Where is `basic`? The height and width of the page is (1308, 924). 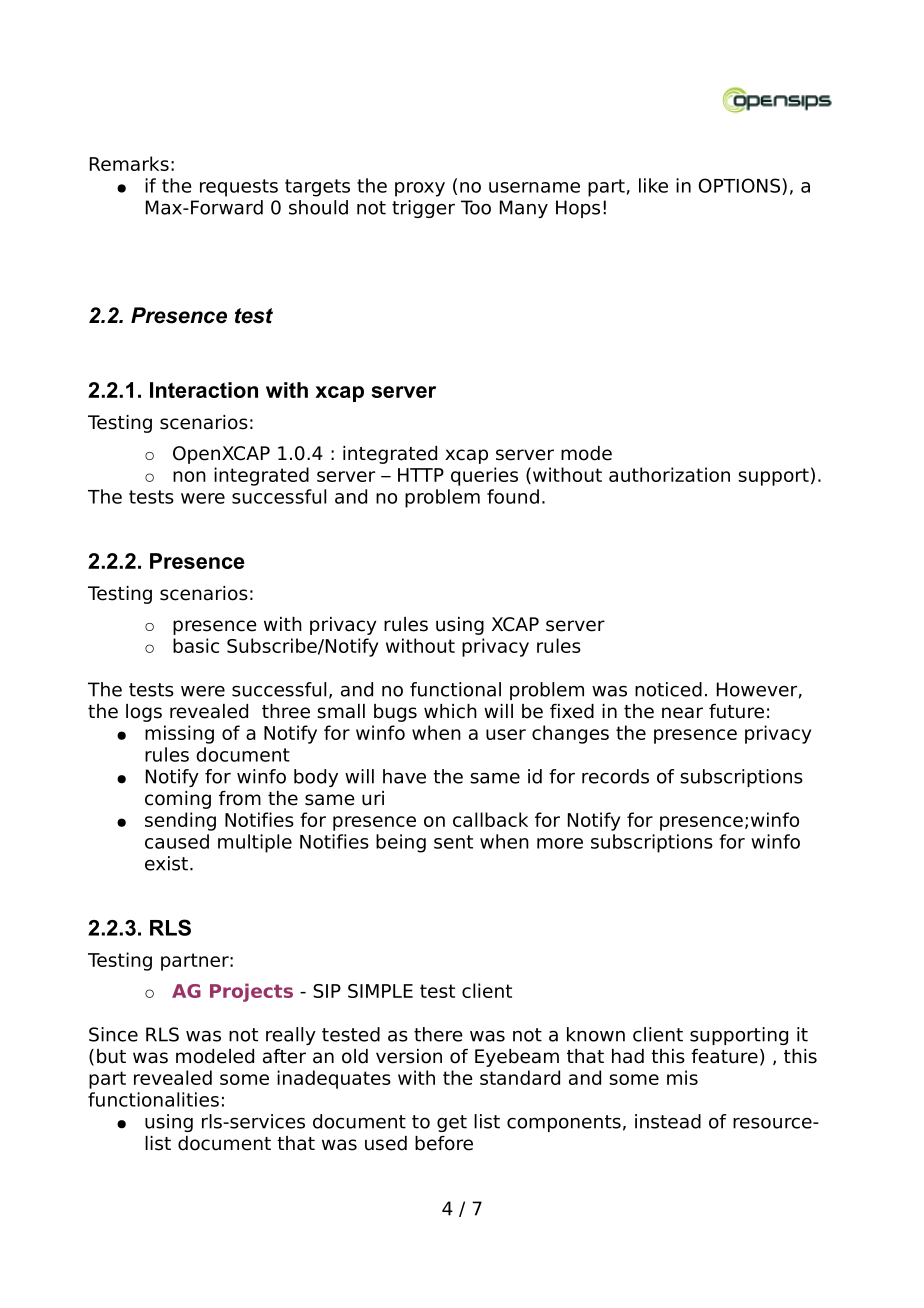
basic is located at coordinates (196, 645).
